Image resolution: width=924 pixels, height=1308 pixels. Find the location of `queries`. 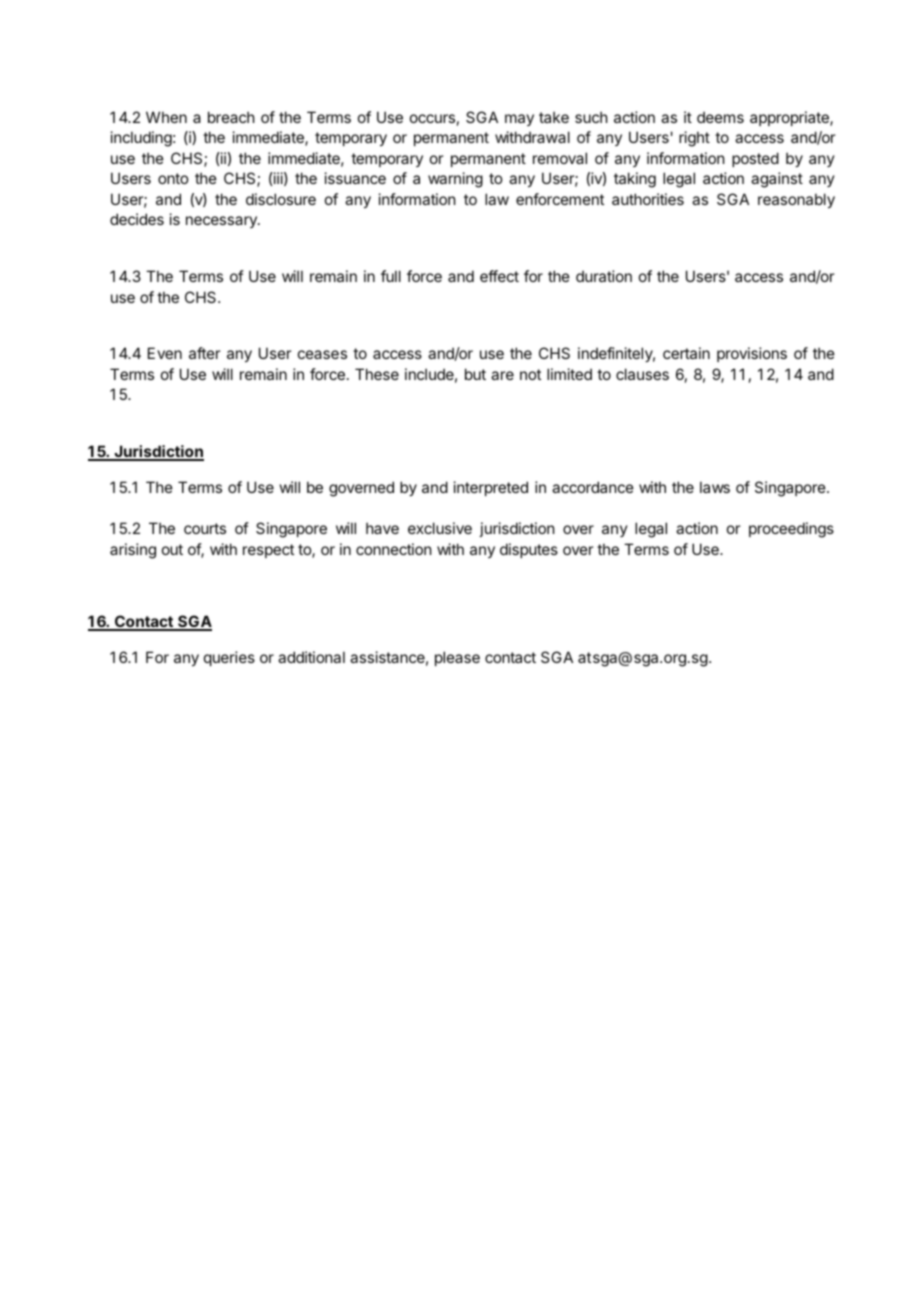

queries is located at coordinates (229, 658).
